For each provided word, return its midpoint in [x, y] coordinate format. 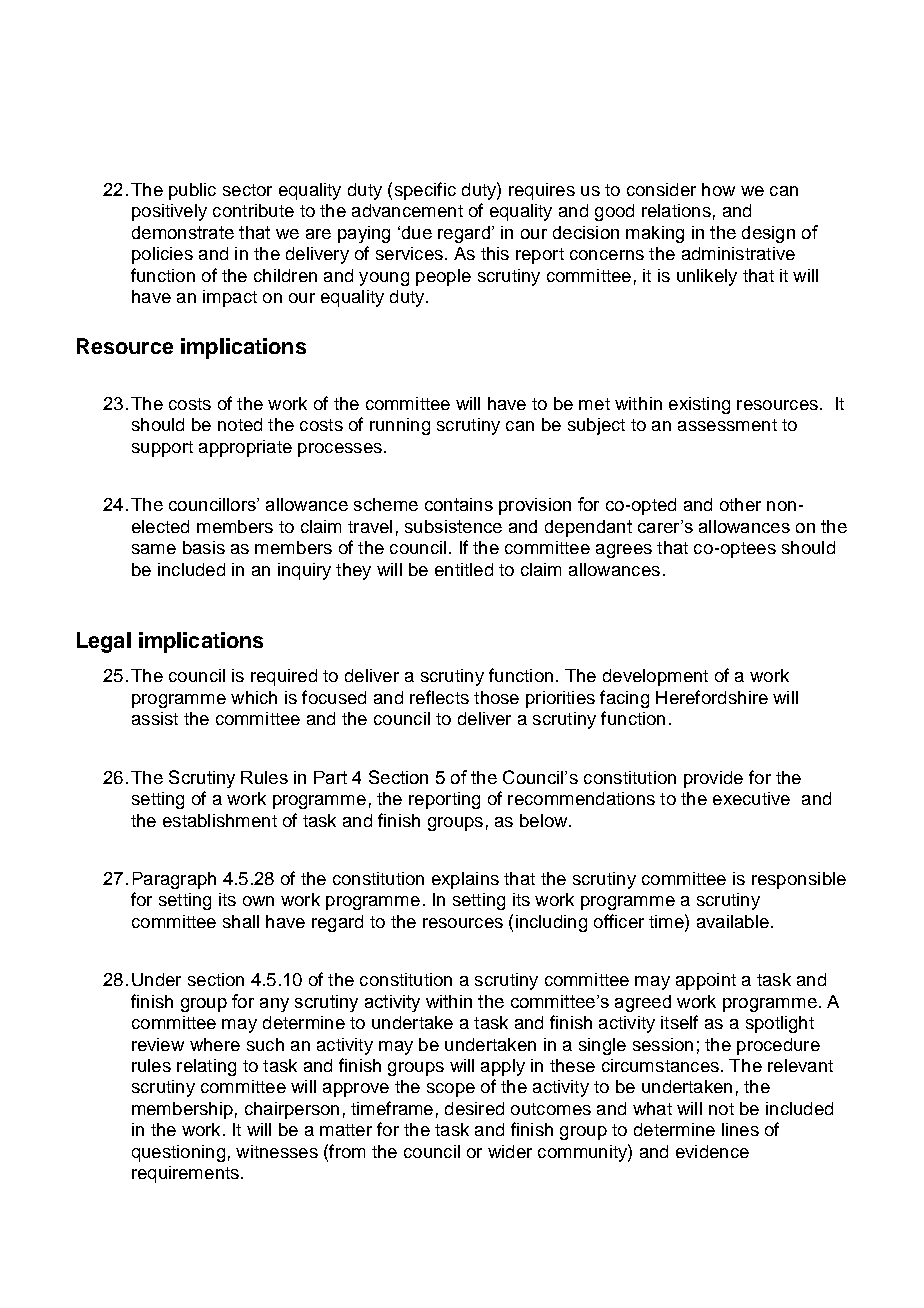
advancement [407, 210]
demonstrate [183, 232]
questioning [178, 1153]
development [655, 677]
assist [155, 718]
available [733, 921]
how [718, 189]
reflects [439, 697]
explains [465, 880]
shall [241, 921]
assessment [727, 425]
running [400, 426]
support [162, 449]
